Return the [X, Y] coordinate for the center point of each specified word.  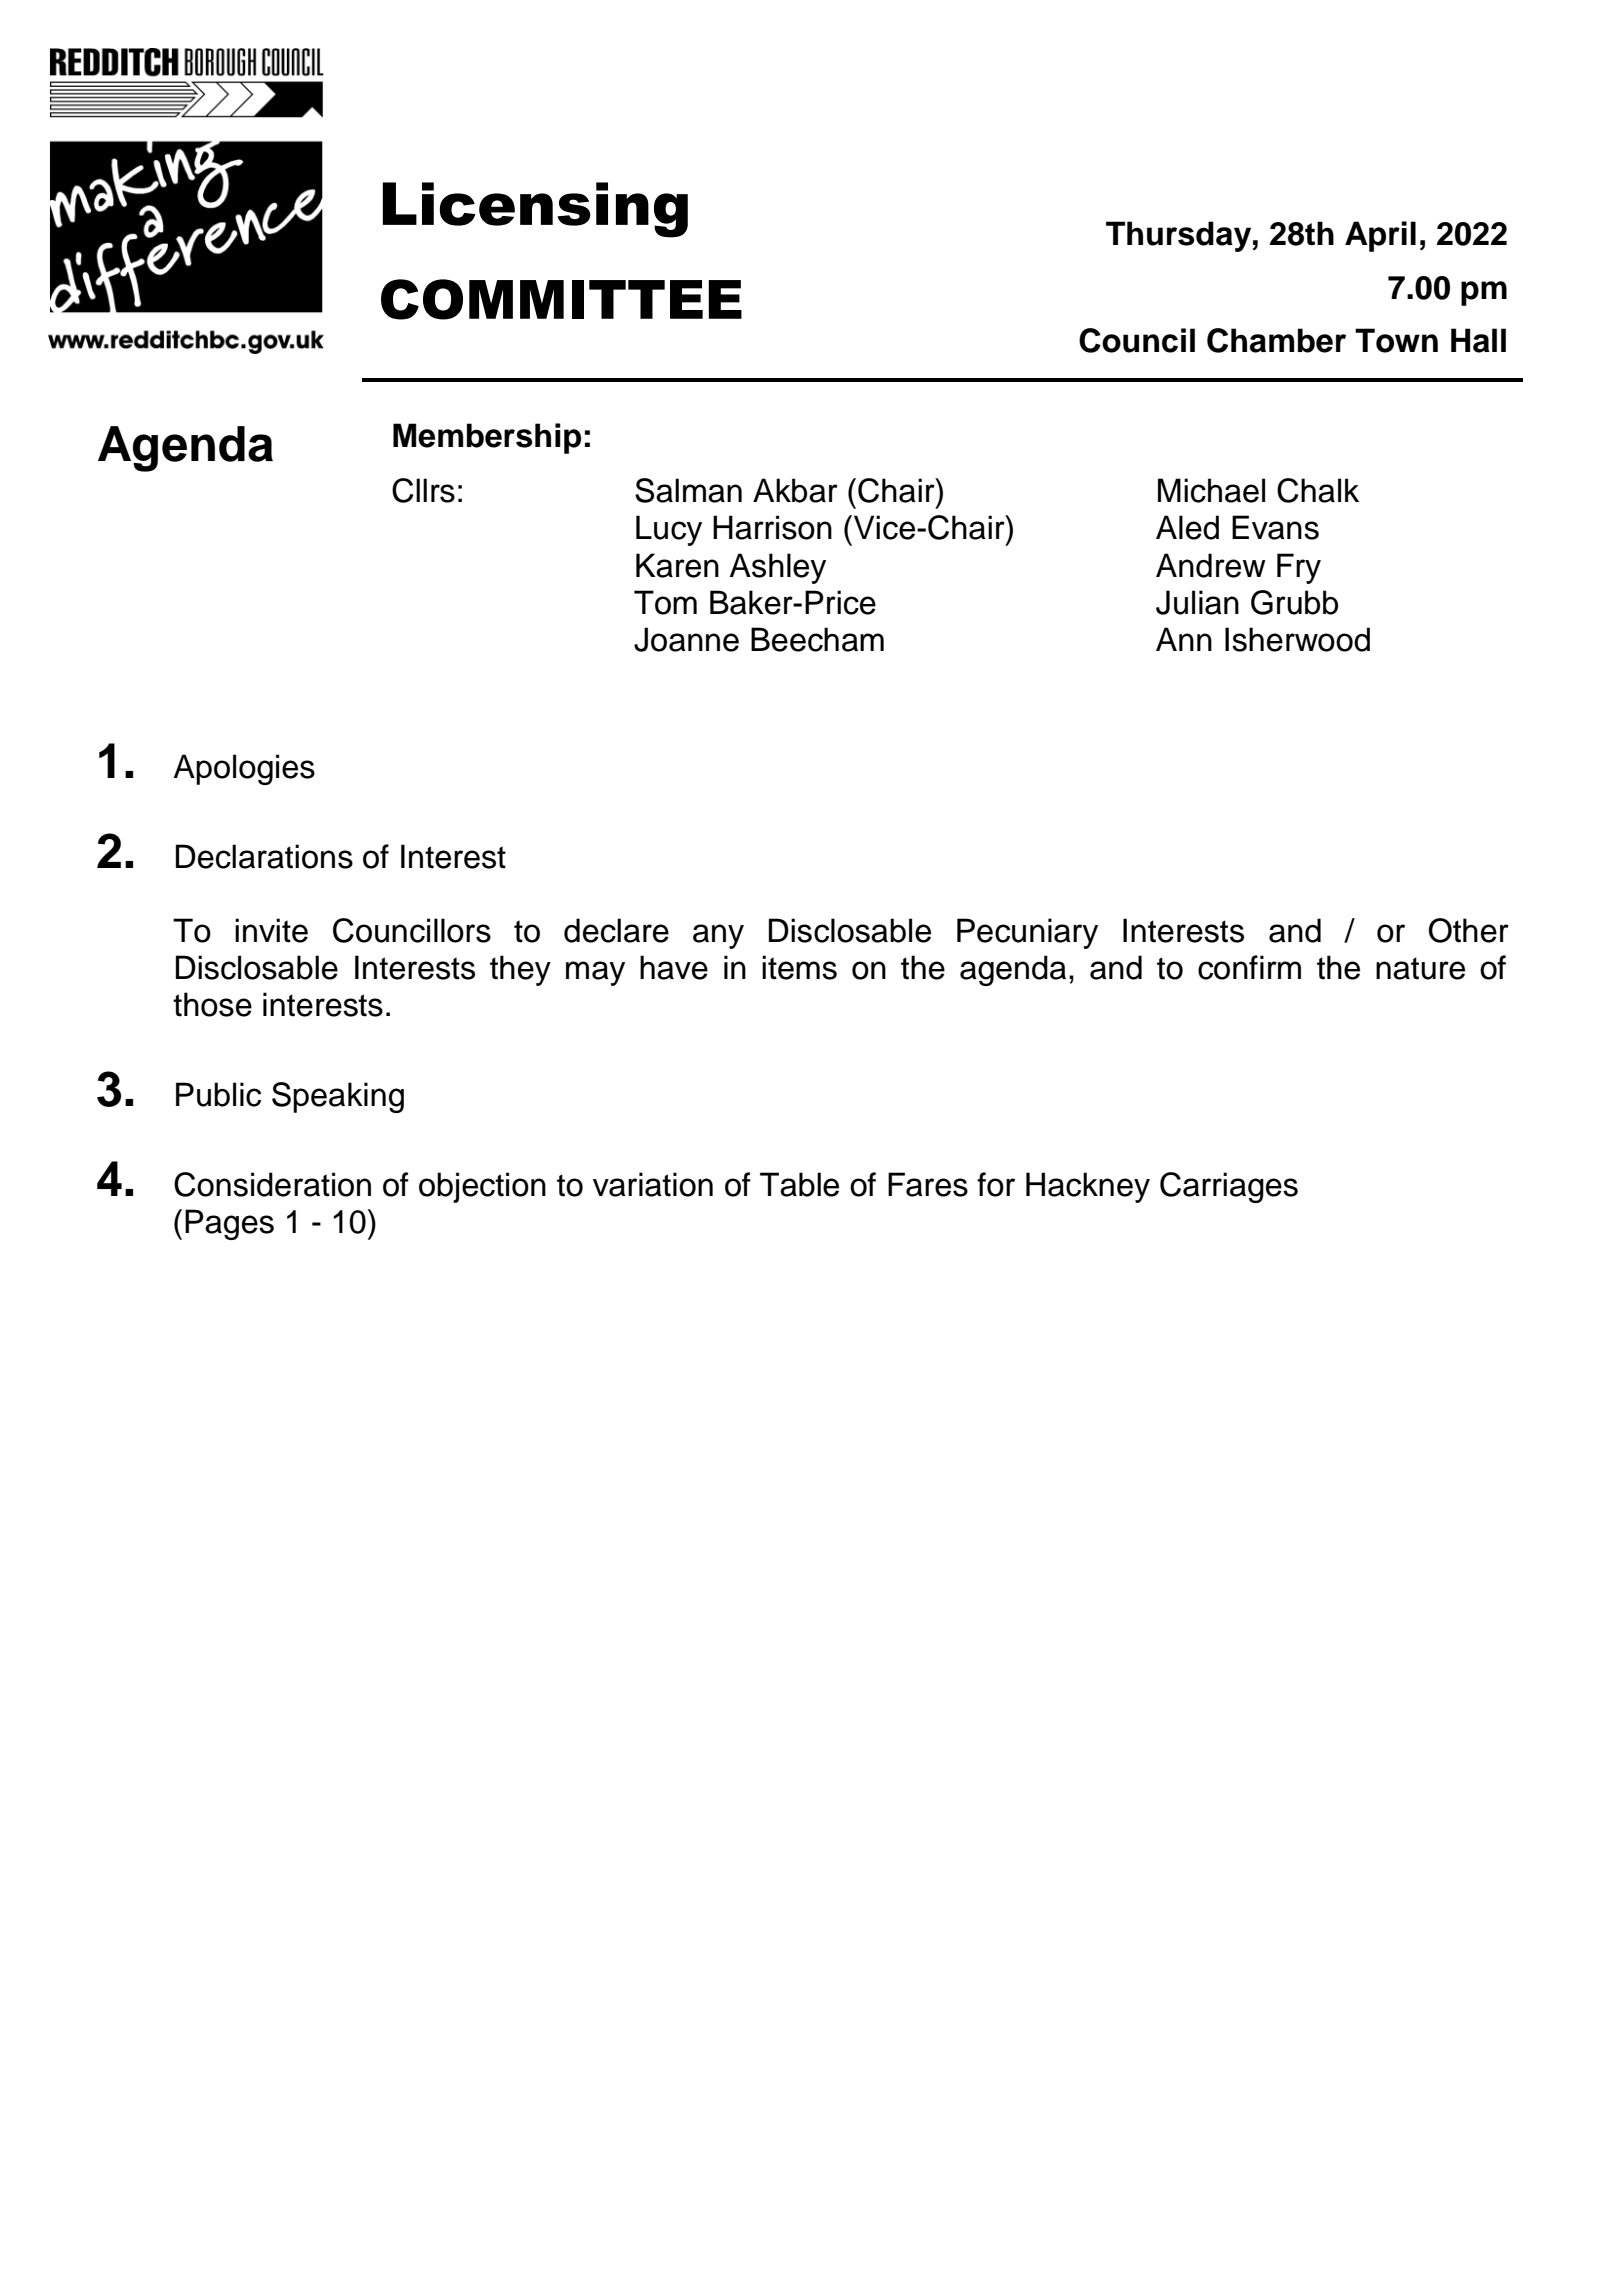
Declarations [264, 856]
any [718, 936]
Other [1469, 930]
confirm [1249, 967]
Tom [665, 602]
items [799, 967]
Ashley [778, 568]
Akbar [795, 490]
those [212, 1004]
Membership [487, 438]
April [1380, 236]
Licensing [535, 210]
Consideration [272, 1184]
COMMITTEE [561, 299]
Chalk [1318, 490]
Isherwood [1297, 639]
